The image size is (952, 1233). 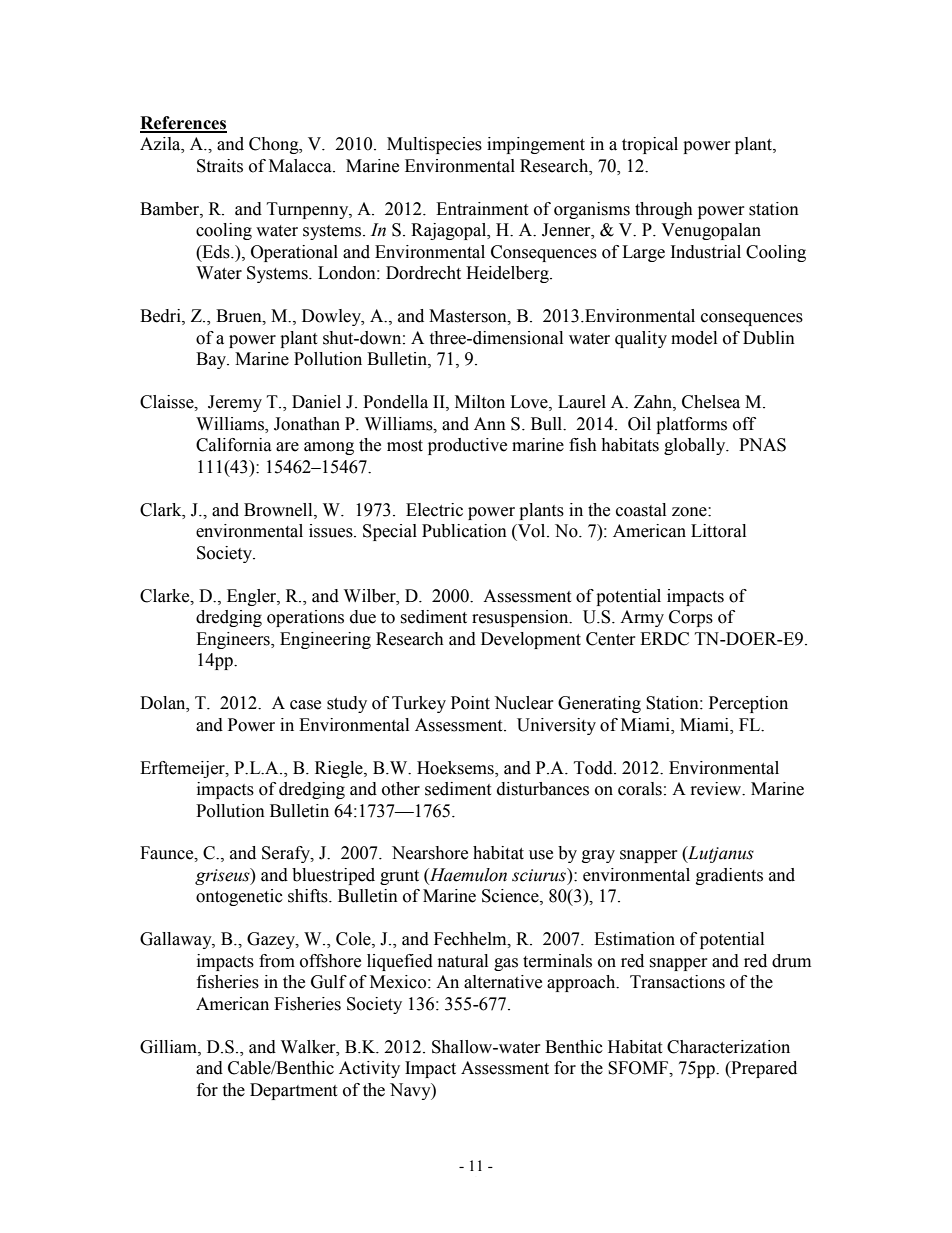 What do you see at coordinates (717, 789) in the page?
I see `review` at bounding box center [717, 789].
